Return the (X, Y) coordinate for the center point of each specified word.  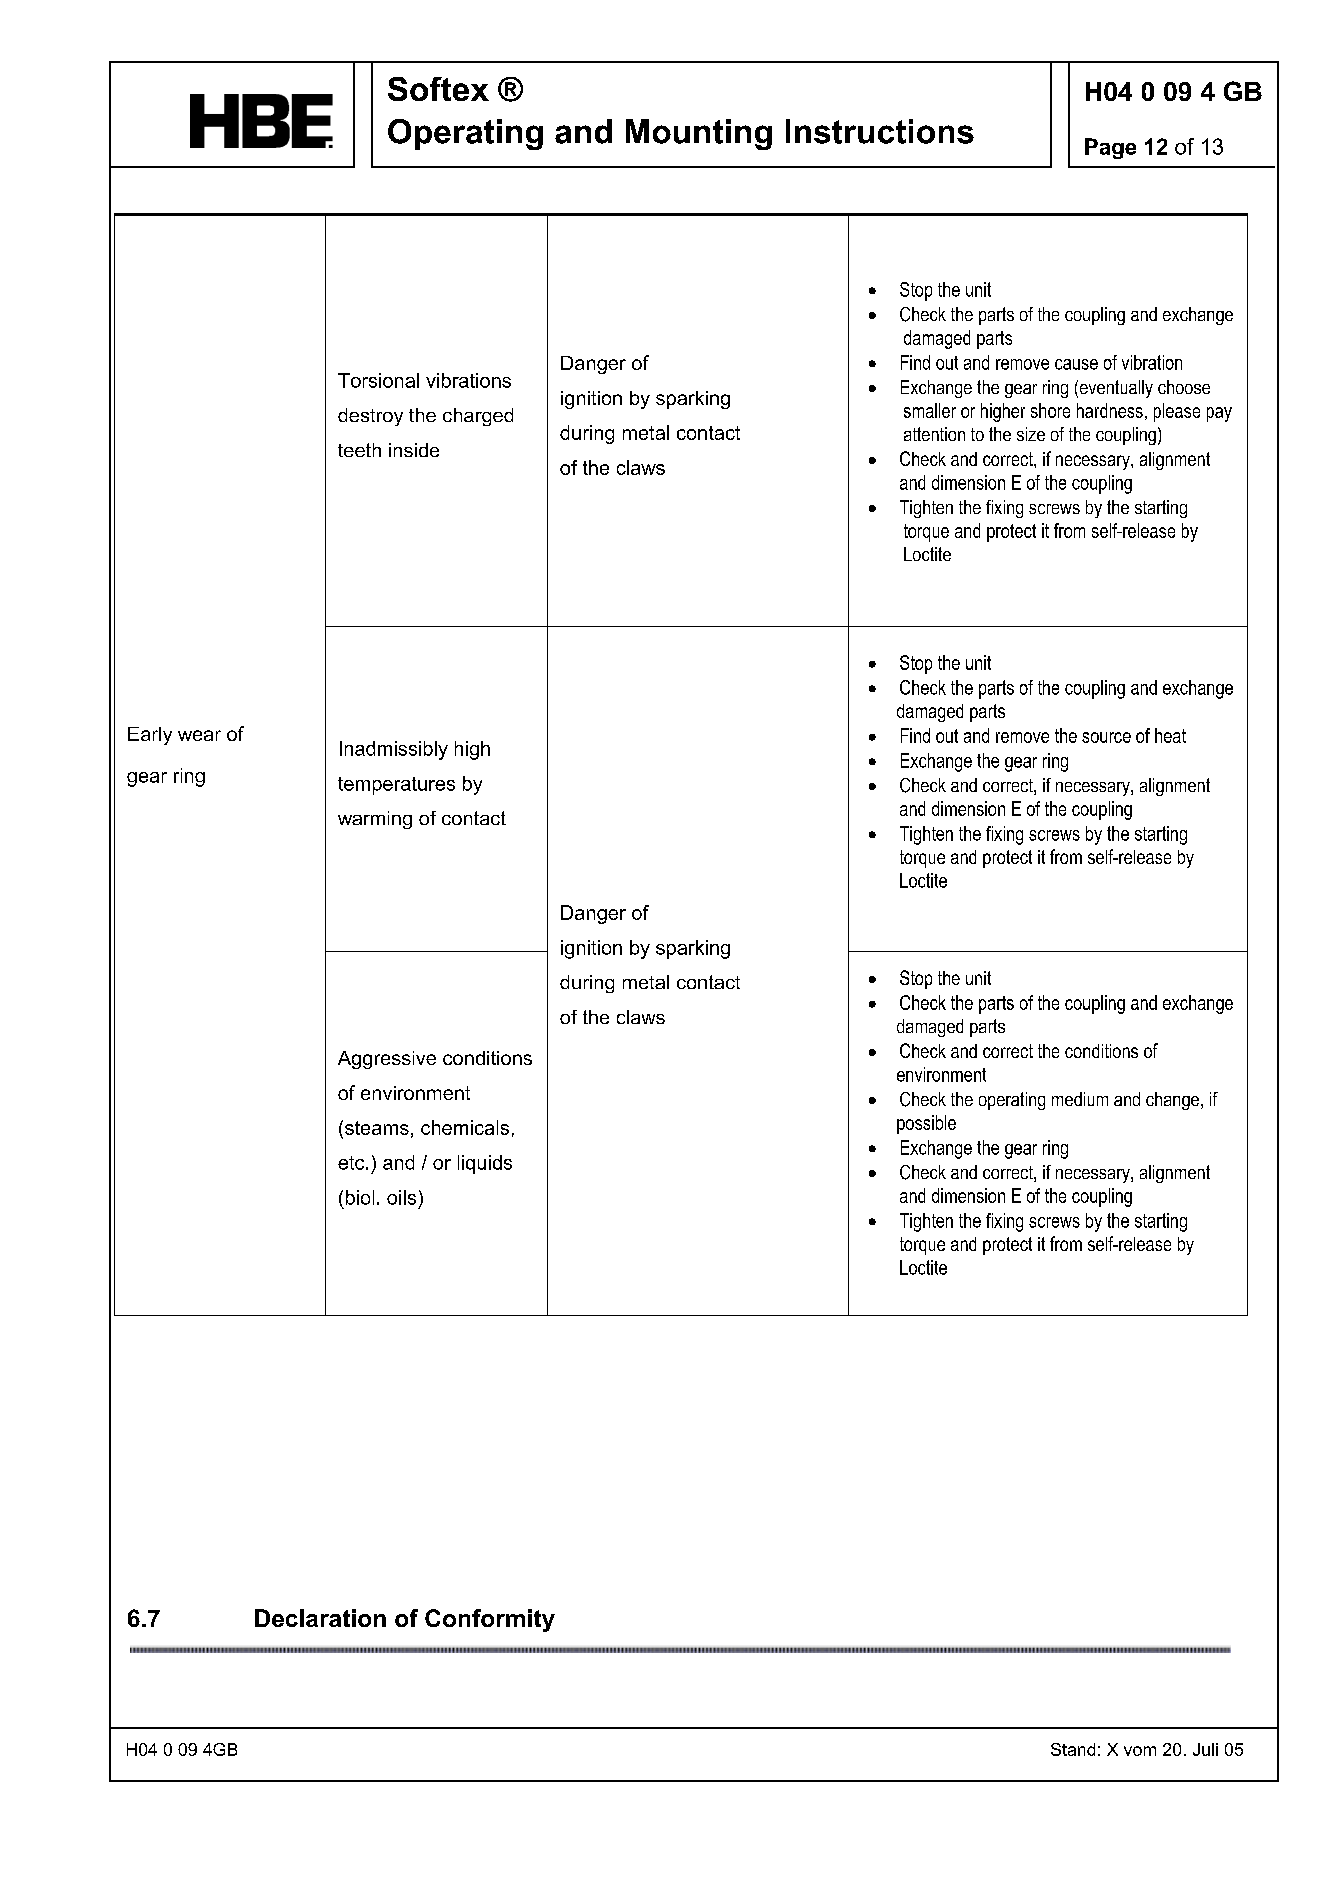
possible (926, 1124)
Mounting (699, 134)
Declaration (320, 1618)
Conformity (490, 1620)
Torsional (378, 380)
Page (1110, 148)
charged (478, 417)
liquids (485, 1164)
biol (360, 1197)
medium (1080, 1099)
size (1031, 434)
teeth (359, 450)
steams (377, 1128)
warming (375, 820)
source (1106, 737)
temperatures (396, 786)
